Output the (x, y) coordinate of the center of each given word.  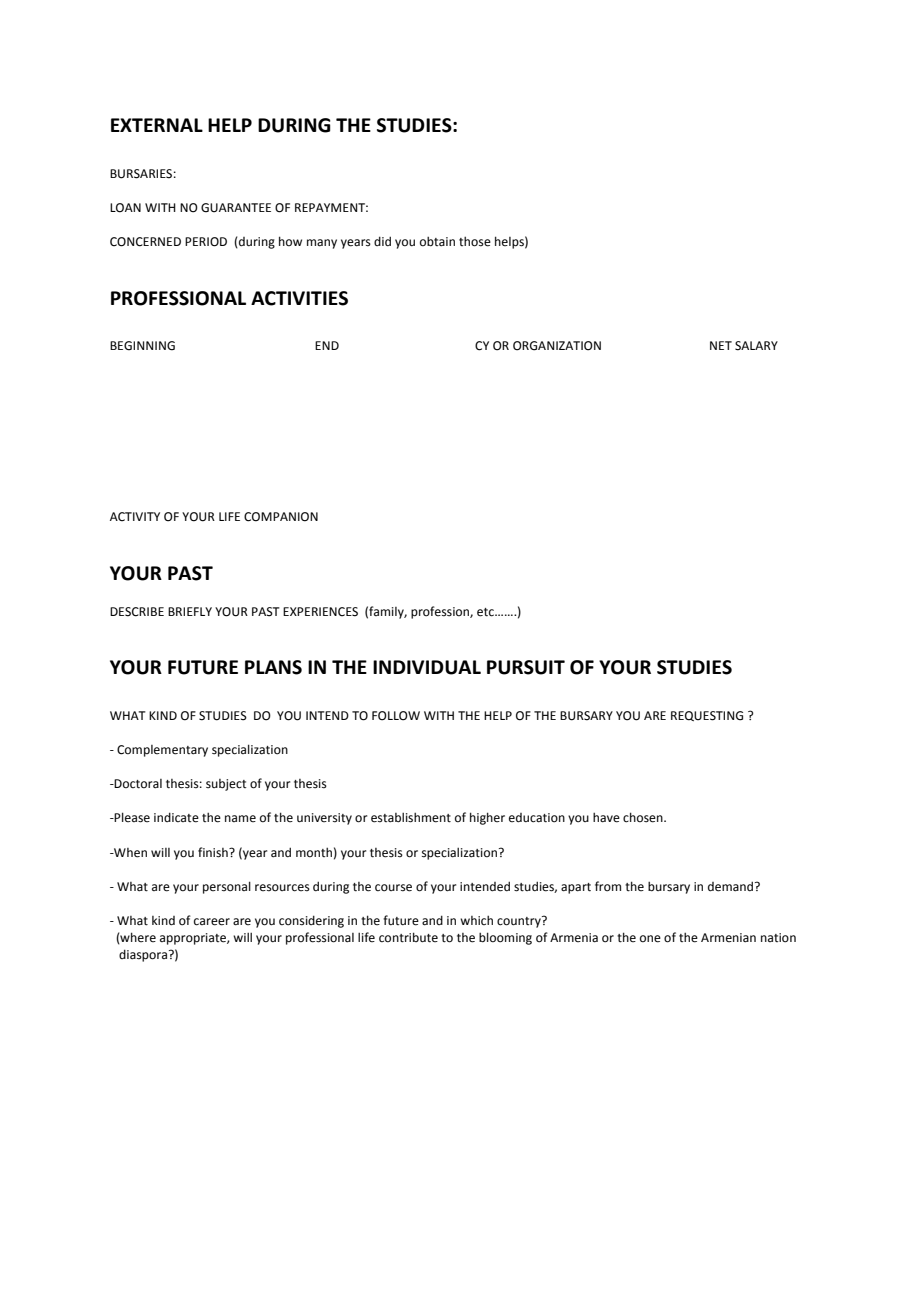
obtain (437, 241)
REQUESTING (707, 716)
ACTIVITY (135, 517)
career (212, 922)
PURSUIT (526, 667)
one (650, 939)
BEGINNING (142, 346)
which (476, 920)
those (475, 241)
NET (721, 345)
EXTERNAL (157, 125)
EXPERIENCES (320, 612)
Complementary (162, 751)
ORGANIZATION (557, 346)
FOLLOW (396, 716)
